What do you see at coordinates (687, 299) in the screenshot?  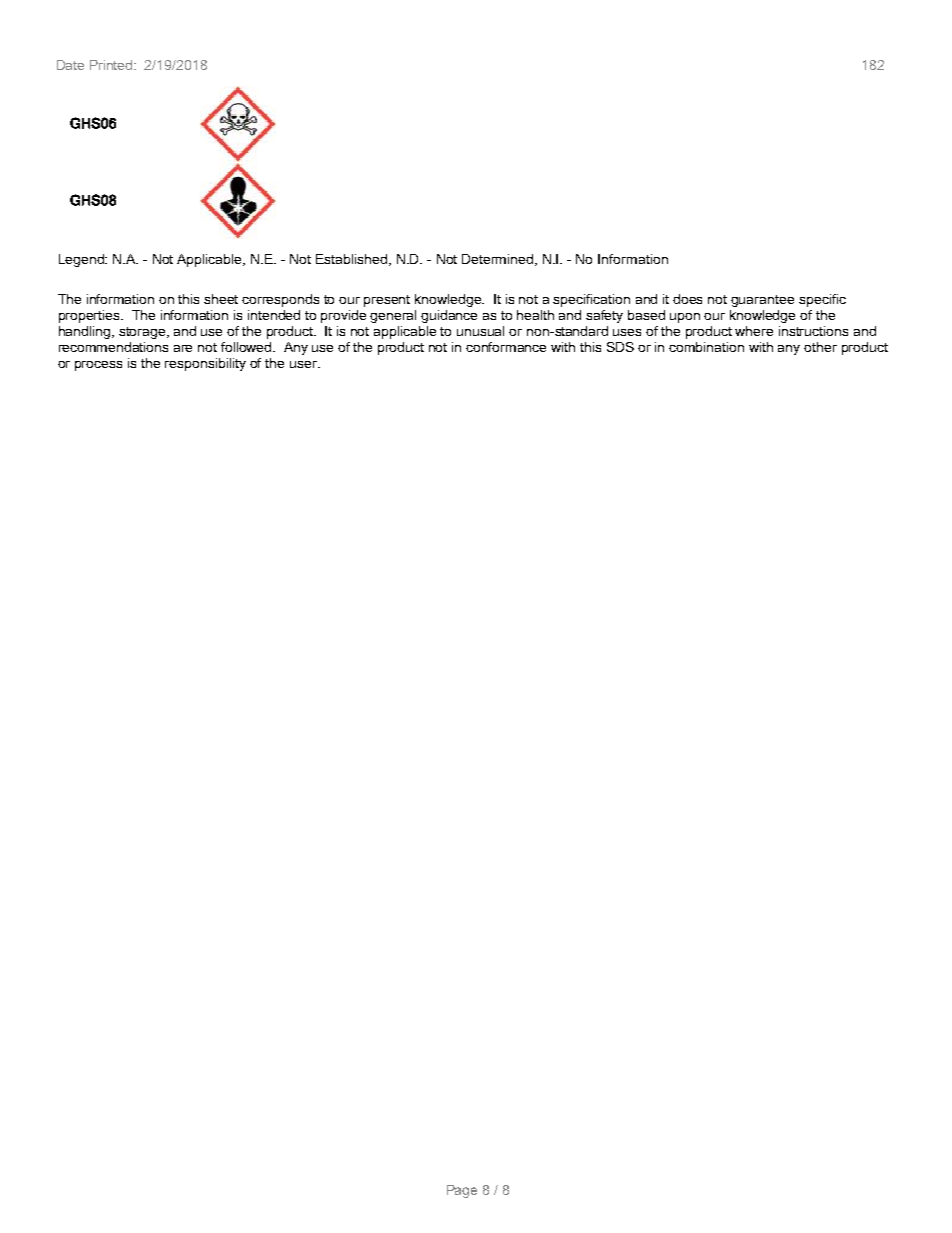 I see `does` at bounding box center [687, 299].
